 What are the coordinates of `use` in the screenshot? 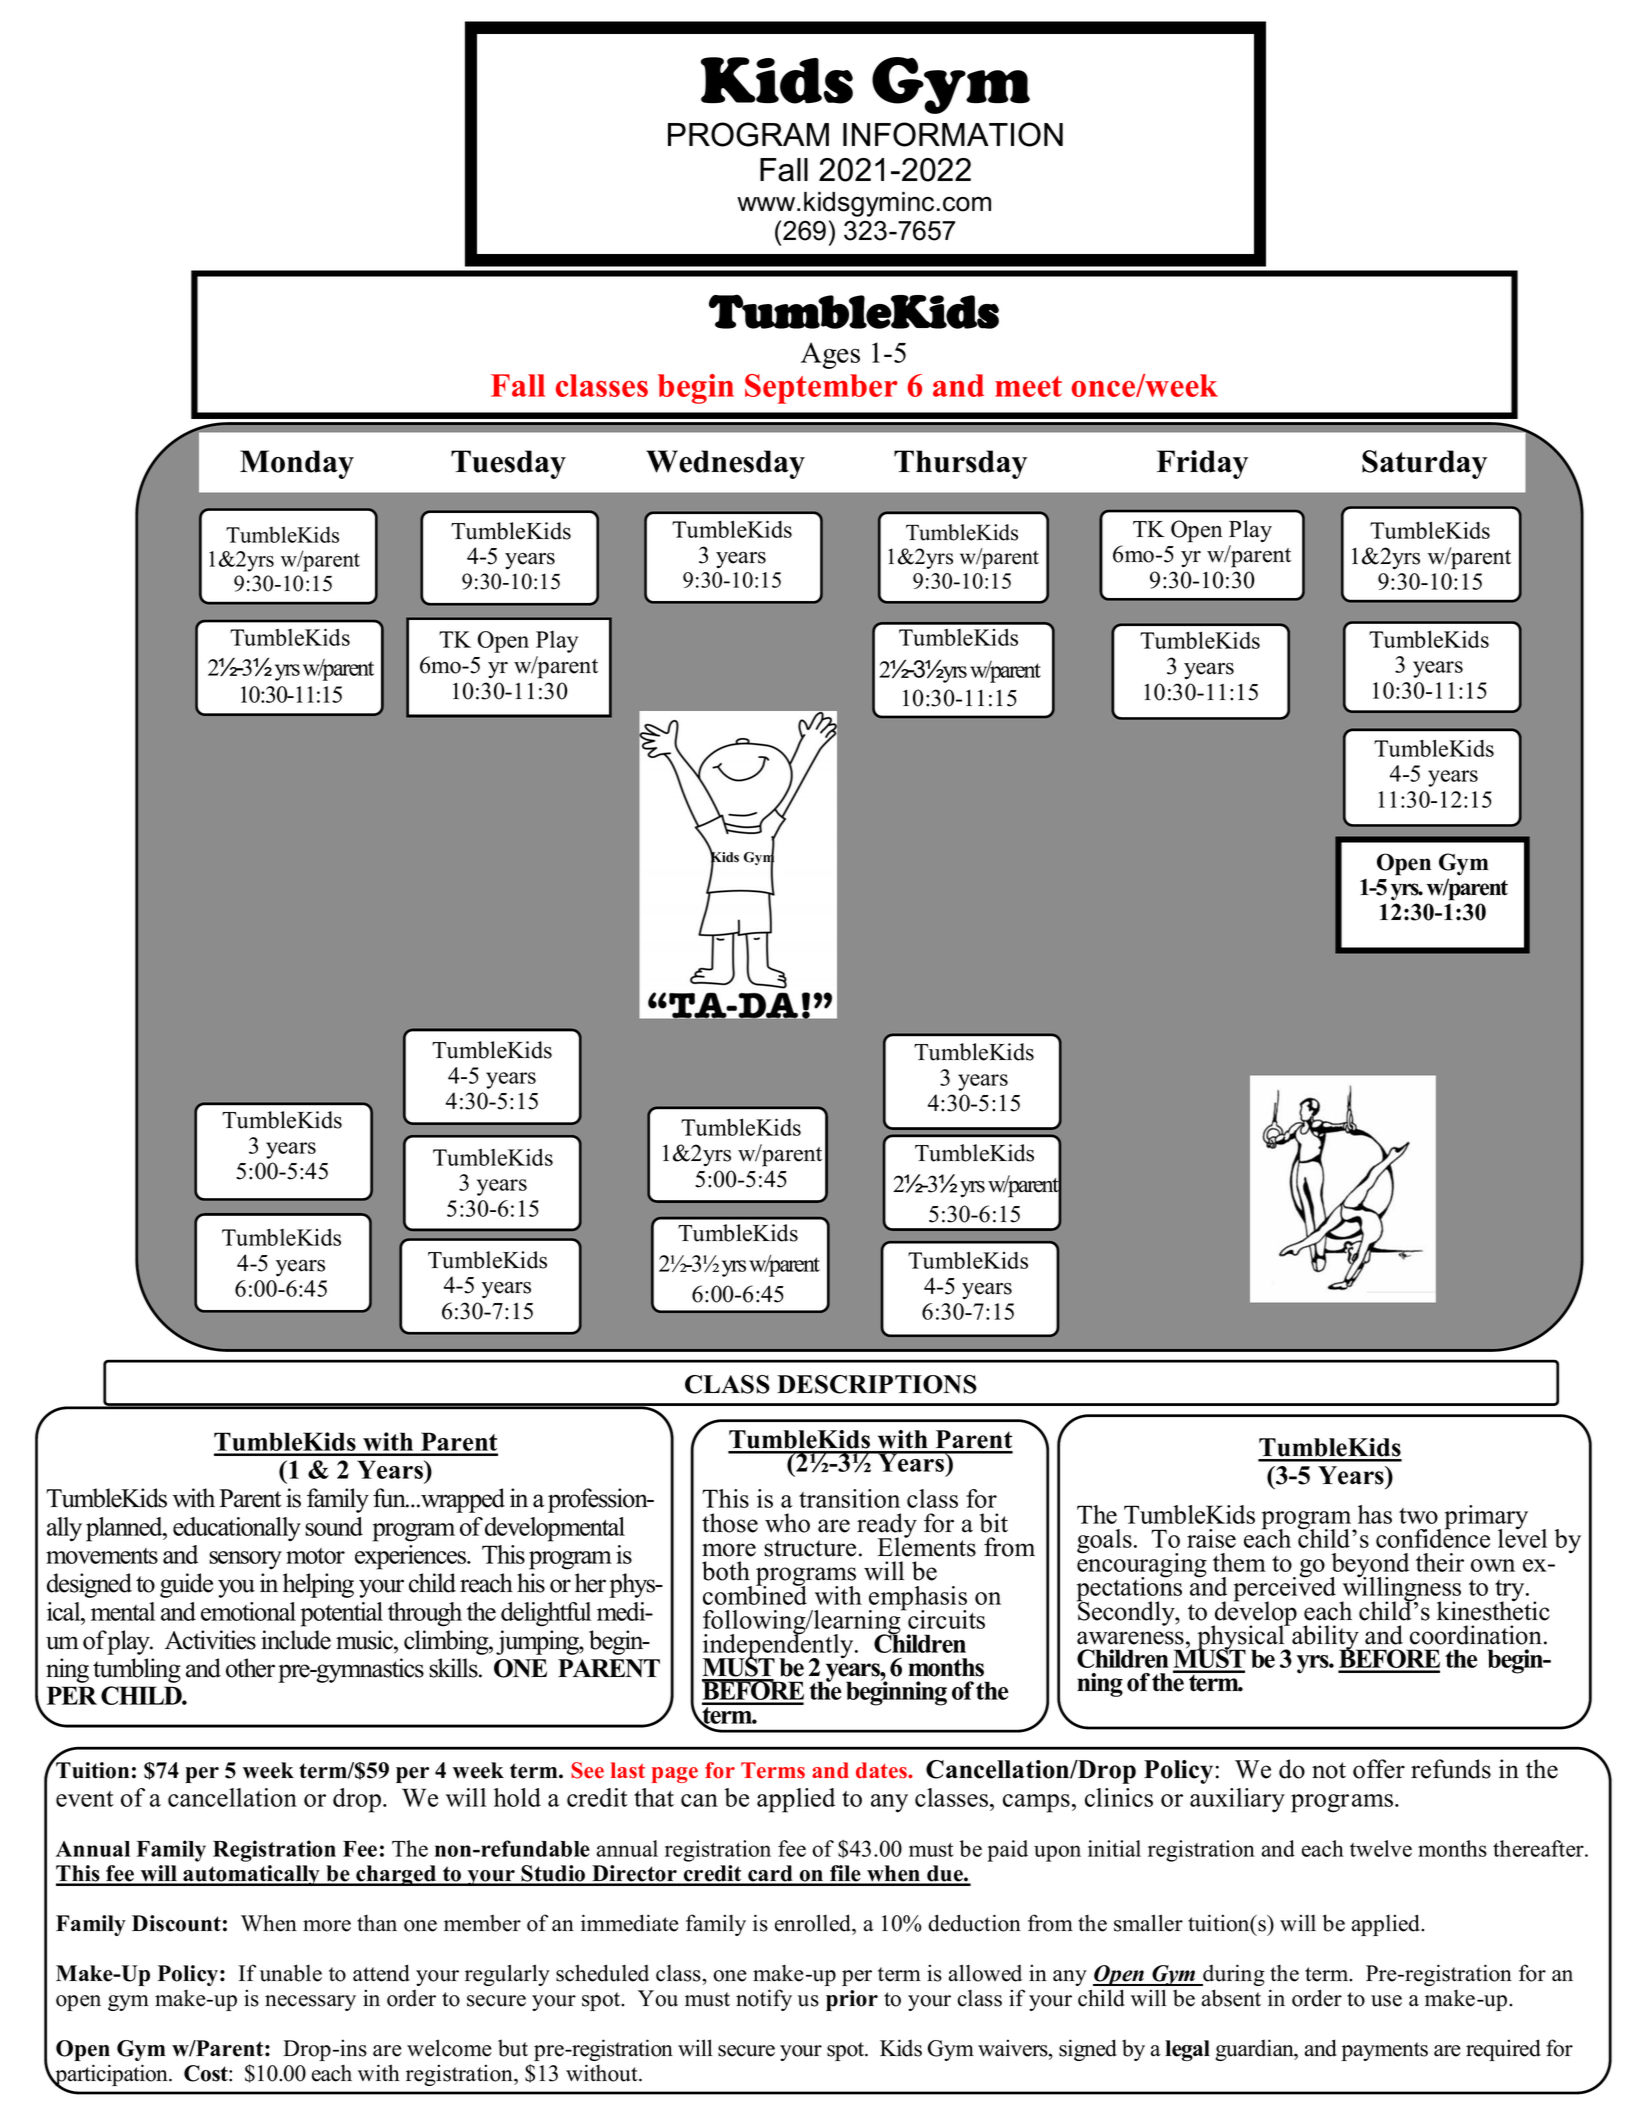 It's located at (1386, 2001).
